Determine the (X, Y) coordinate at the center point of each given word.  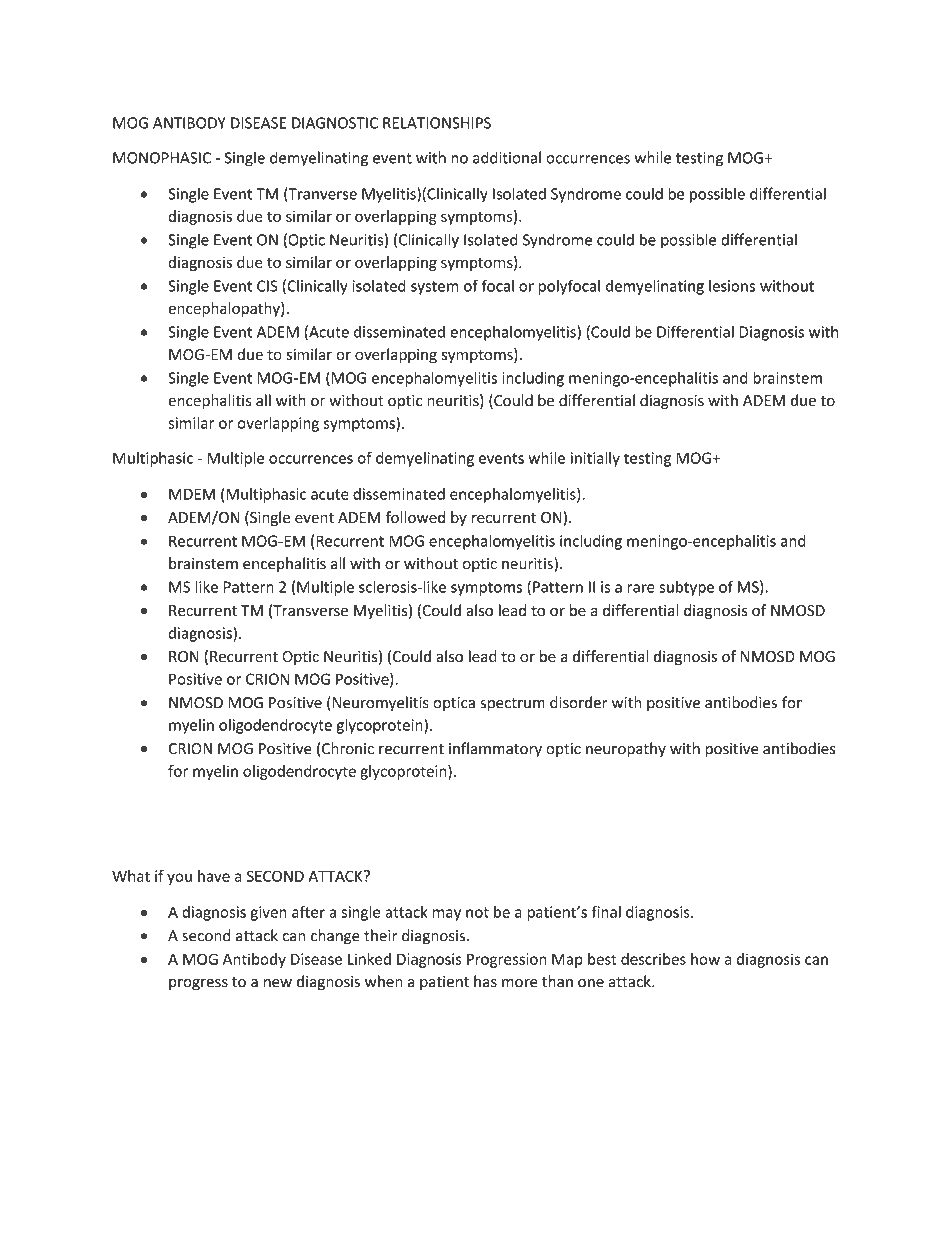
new (278, 983)
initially (595, 459)
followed (415, 517)
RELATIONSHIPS (437, 123)
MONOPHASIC (162, 158)
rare (641, 588)
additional (507, 157)
